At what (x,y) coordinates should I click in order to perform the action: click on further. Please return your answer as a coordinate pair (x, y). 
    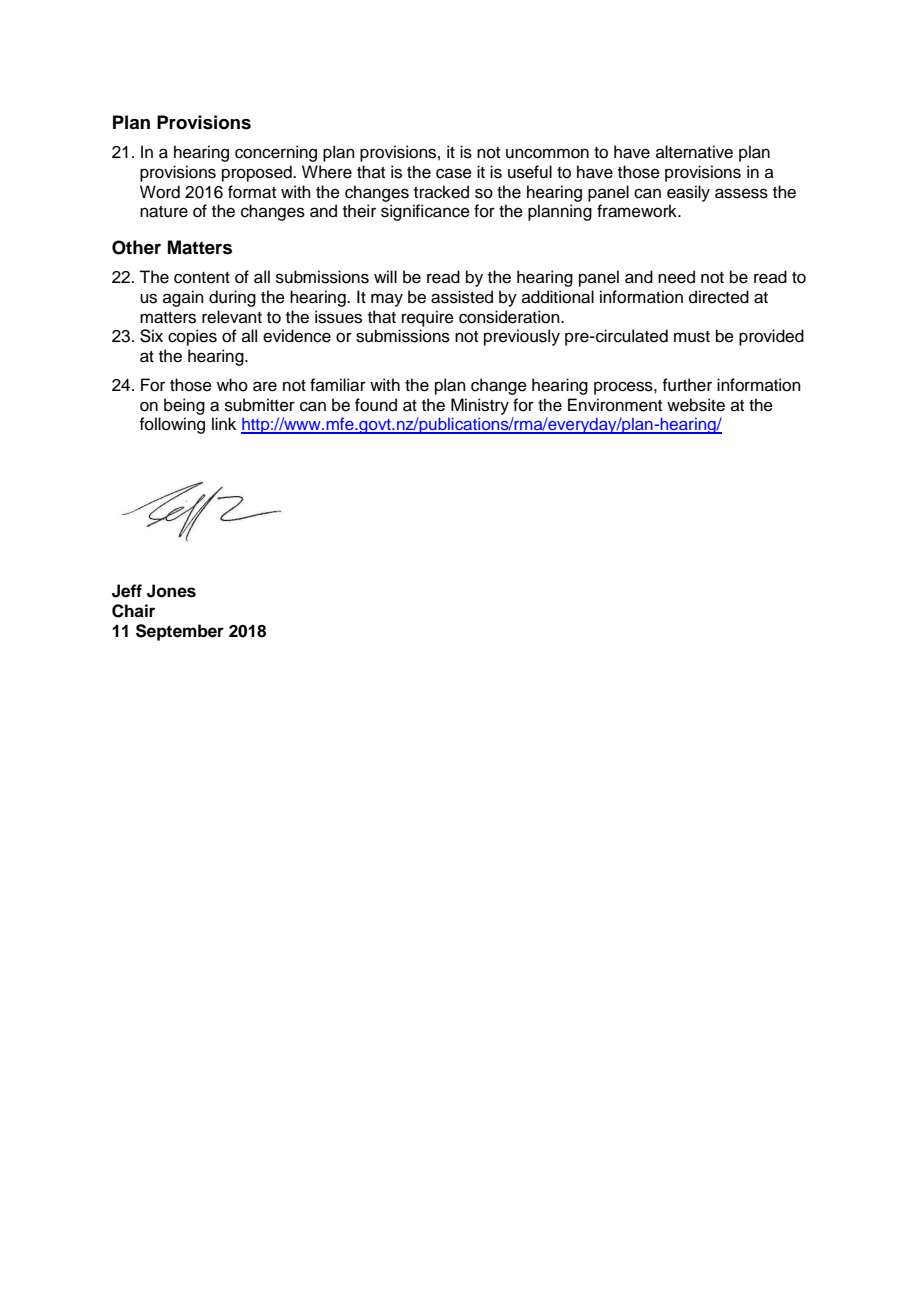
    Looking at the image, I should click on (687, 385).
